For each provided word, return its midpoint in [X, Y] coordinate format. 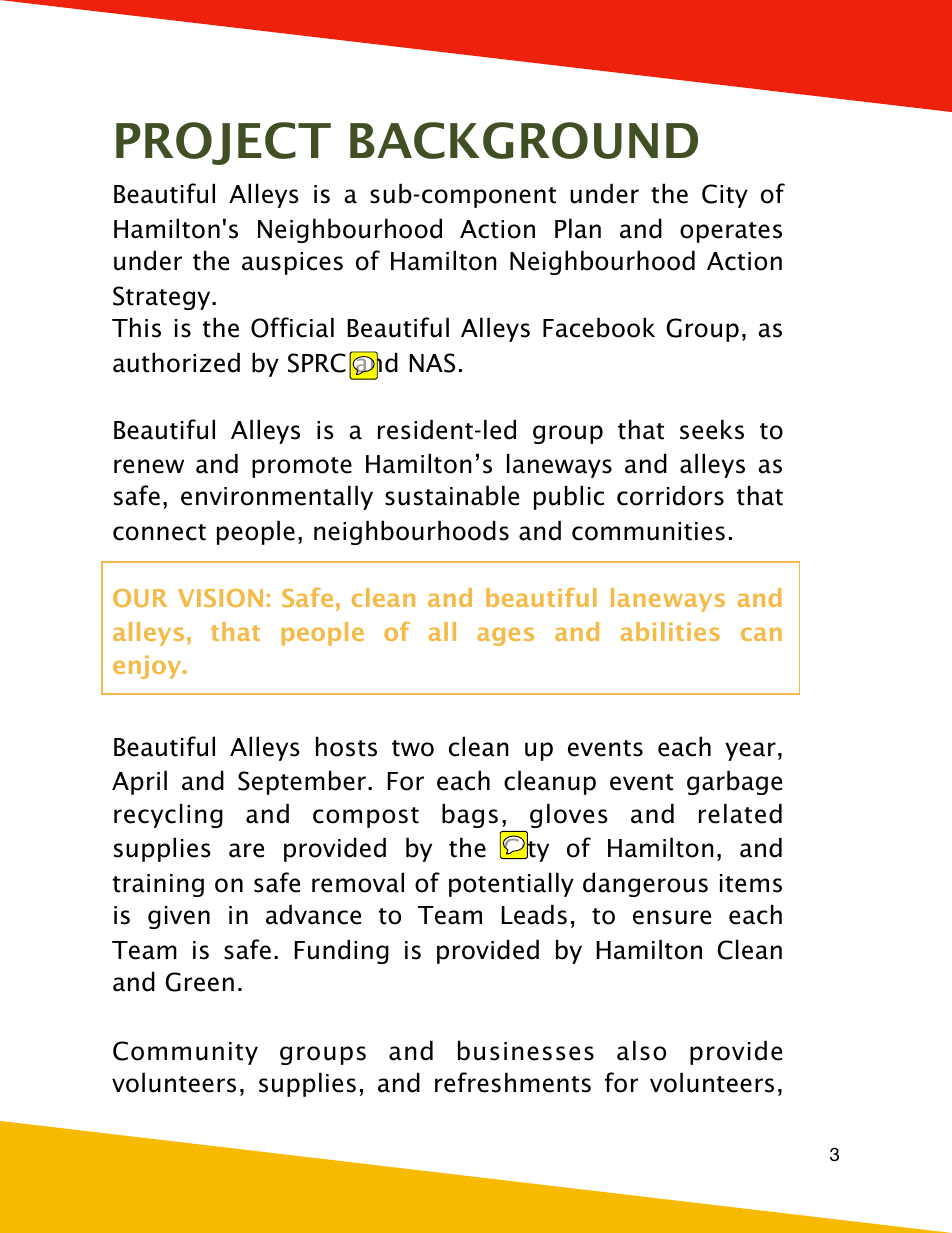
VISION [220, 598]
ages [505, 636]
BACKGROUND [524, 140]
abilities [670, 631]
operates [731, 232]
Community [185, 1053]
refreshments [513, 1082]
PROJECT [223, 143]
